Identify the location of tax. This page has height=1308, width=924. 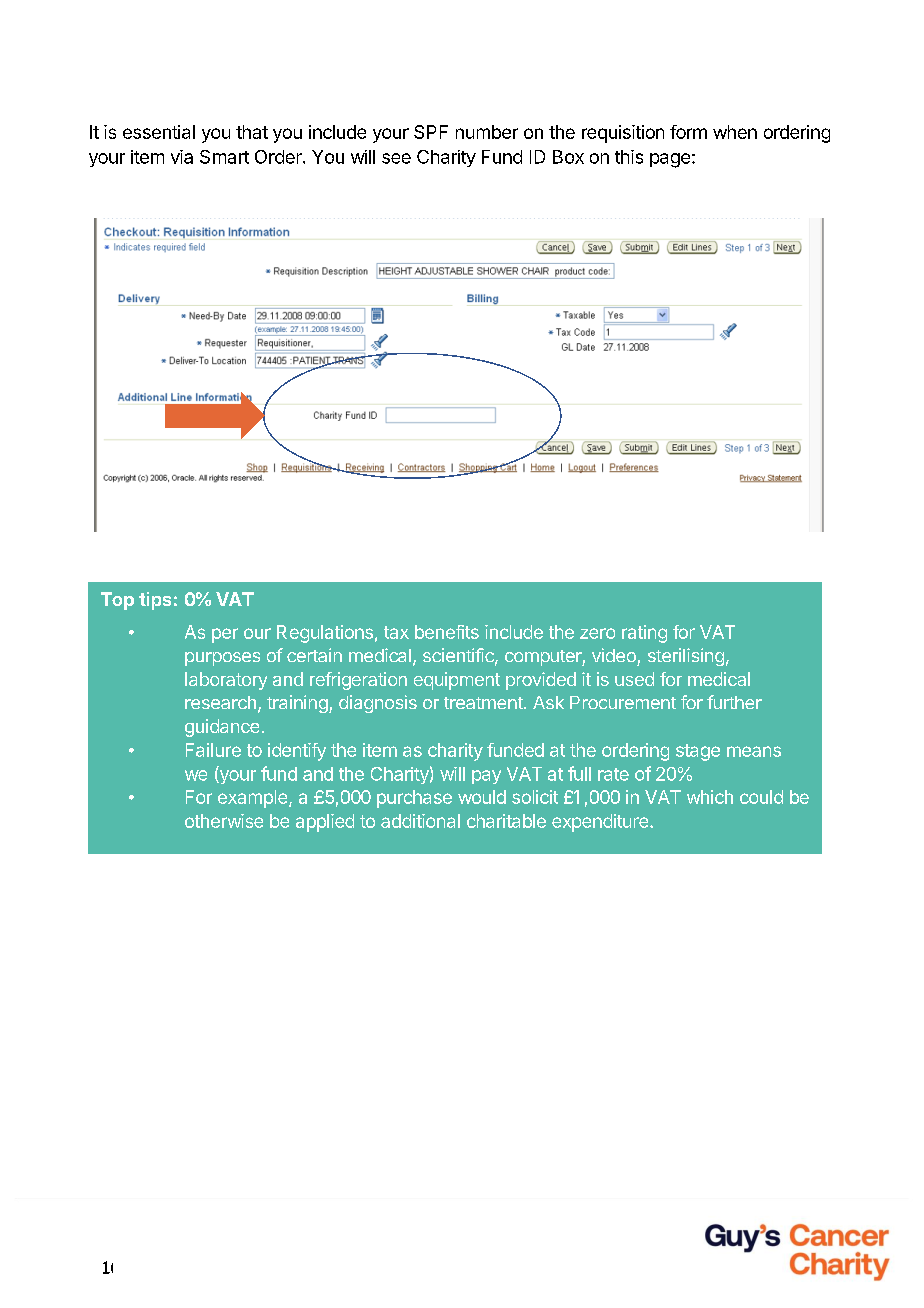
(396, 632).
